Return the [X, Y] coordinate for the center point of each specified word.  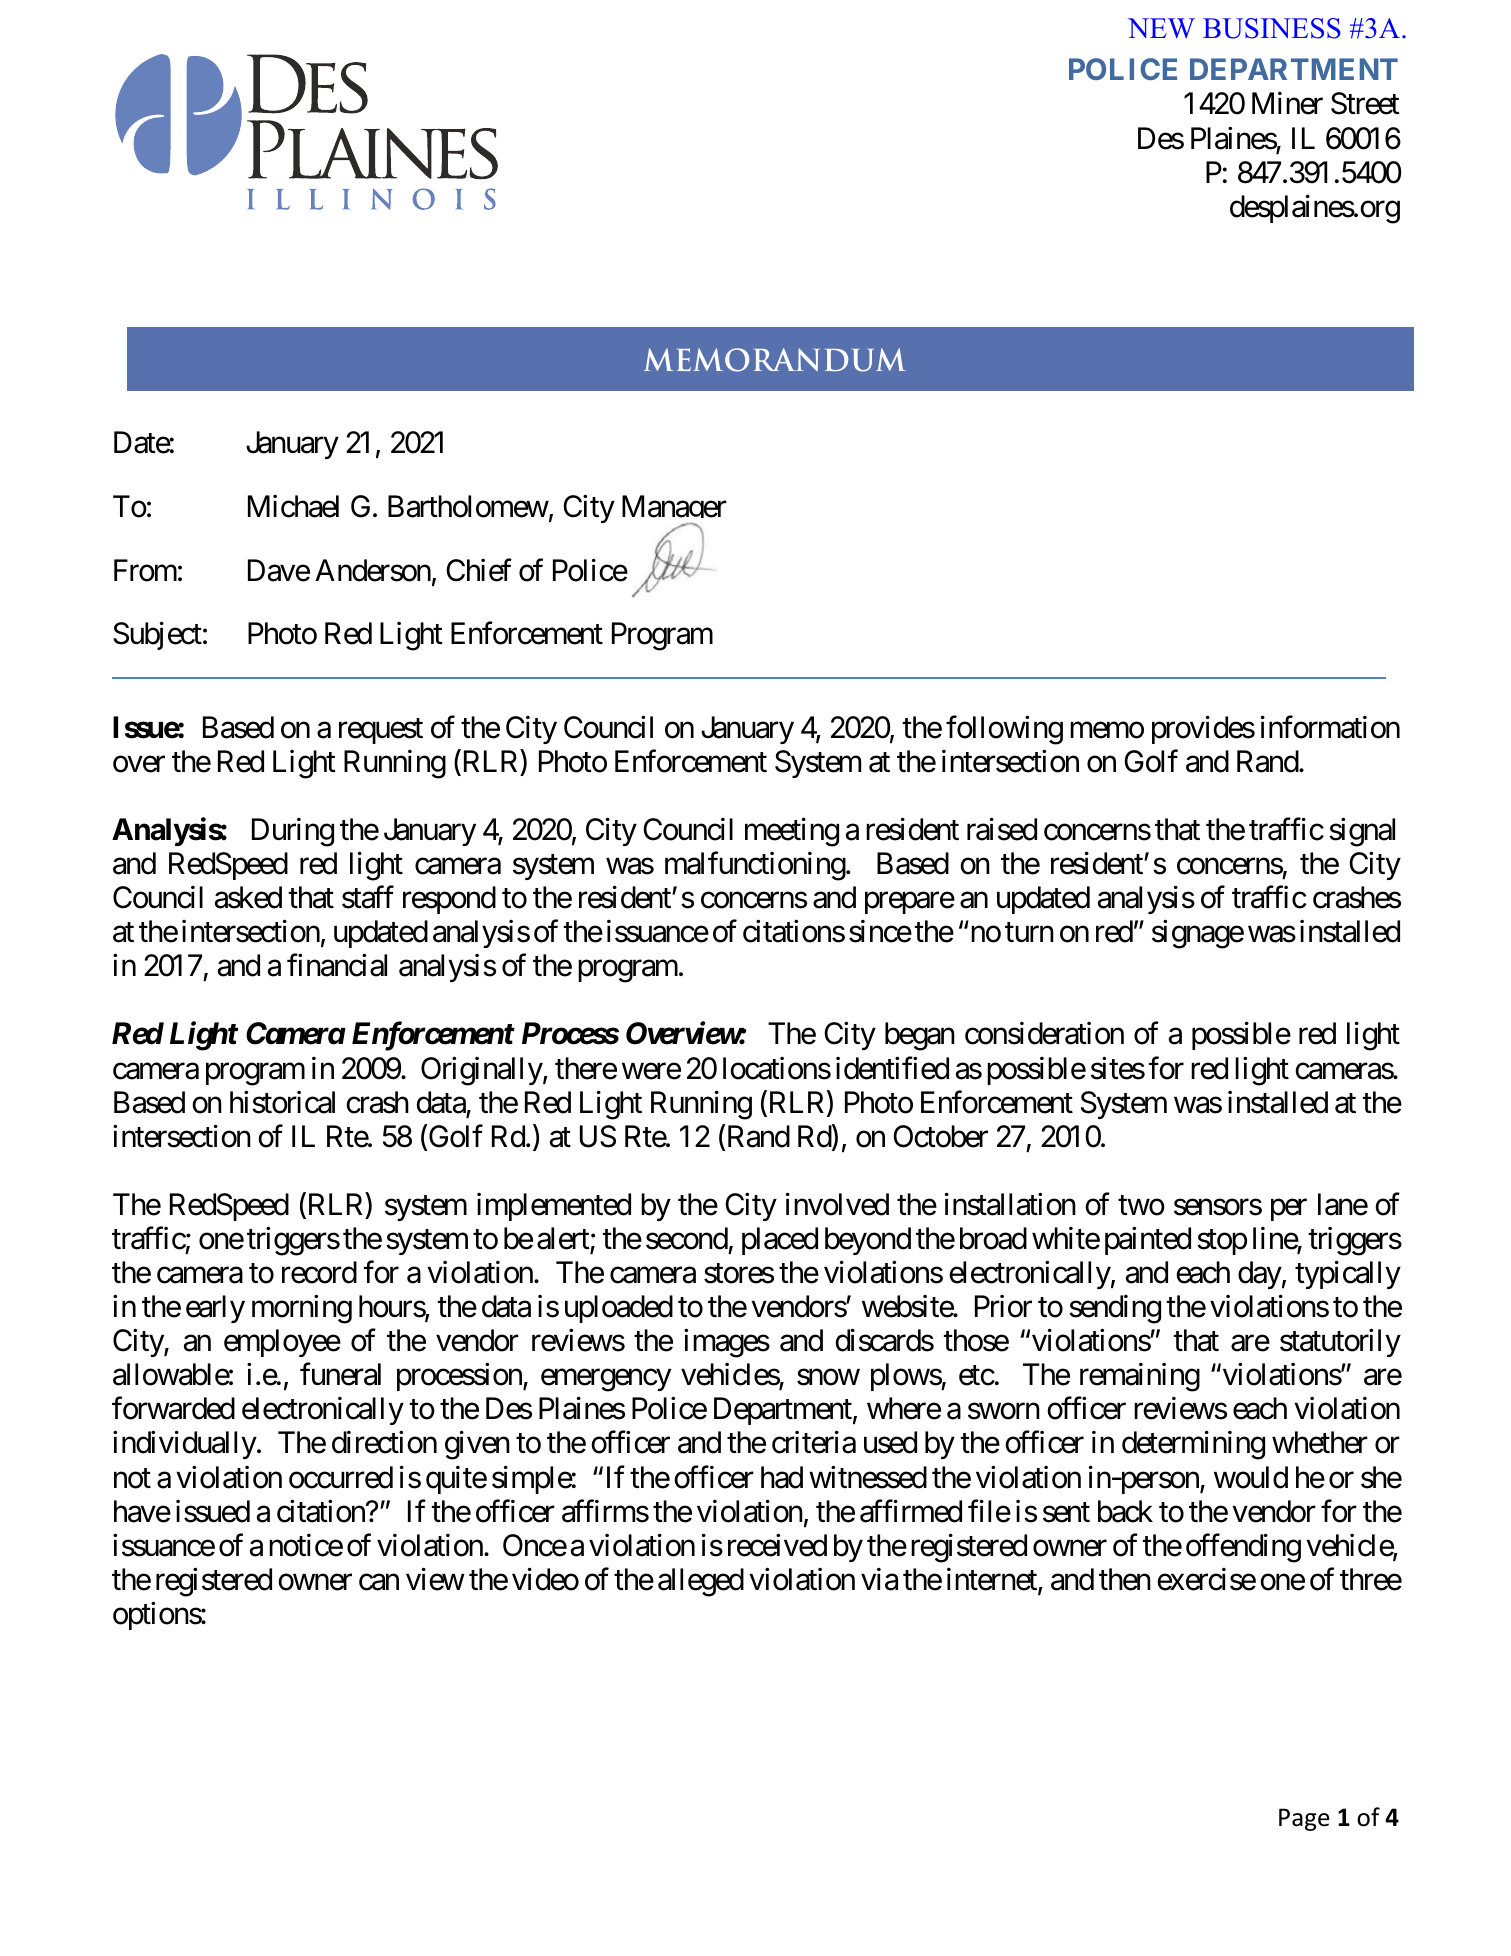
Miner [1287, 103]
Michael [293, 506]
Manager [674, 510]
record [319, 1272]
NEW [1161, 28]
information [1330, 727]
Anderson [373, 570]
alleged [701, 1582]
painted [1148, 1241]
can [379, 1582]
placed [780, 1241]
